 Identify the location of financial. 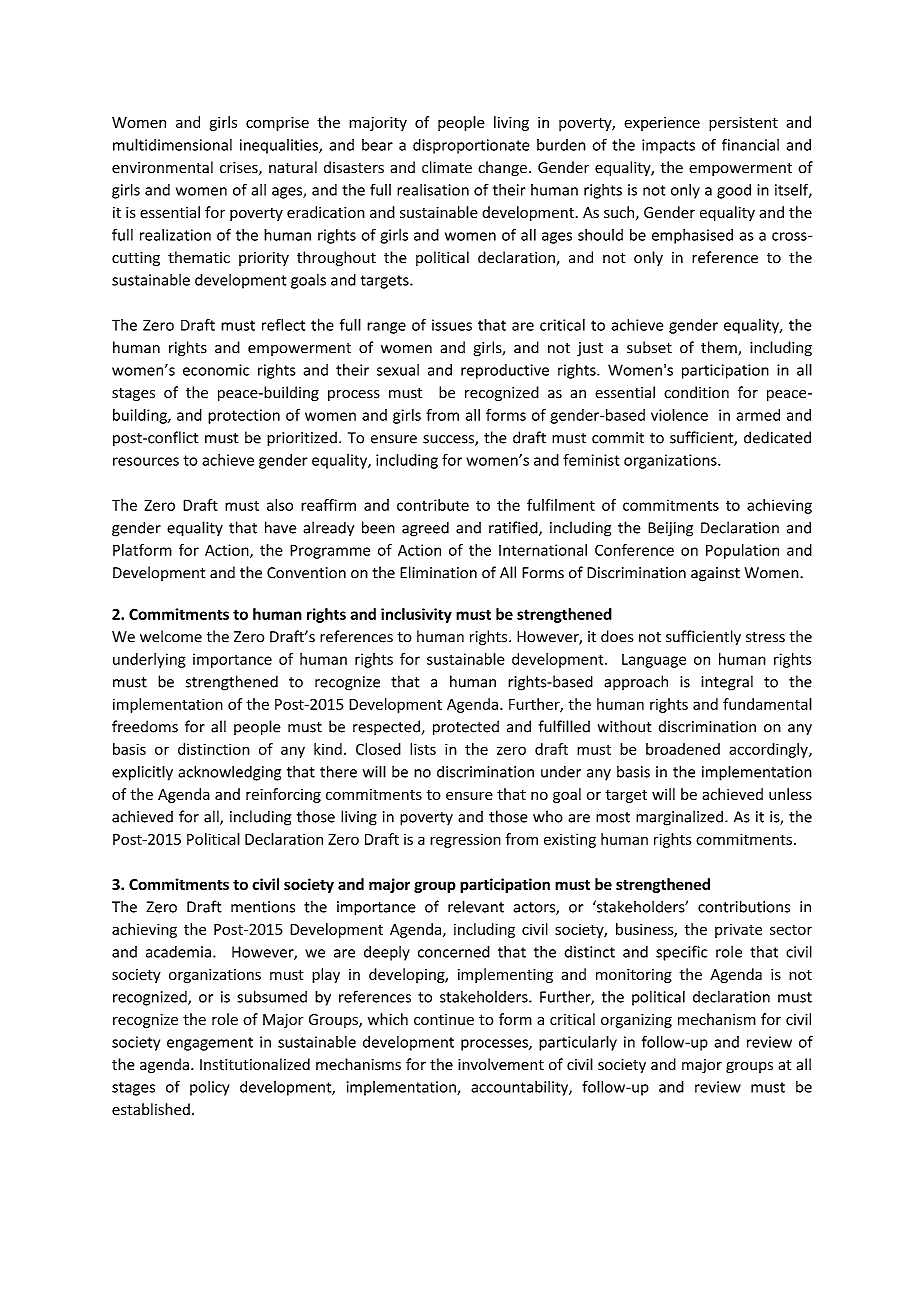
(750, 144).
